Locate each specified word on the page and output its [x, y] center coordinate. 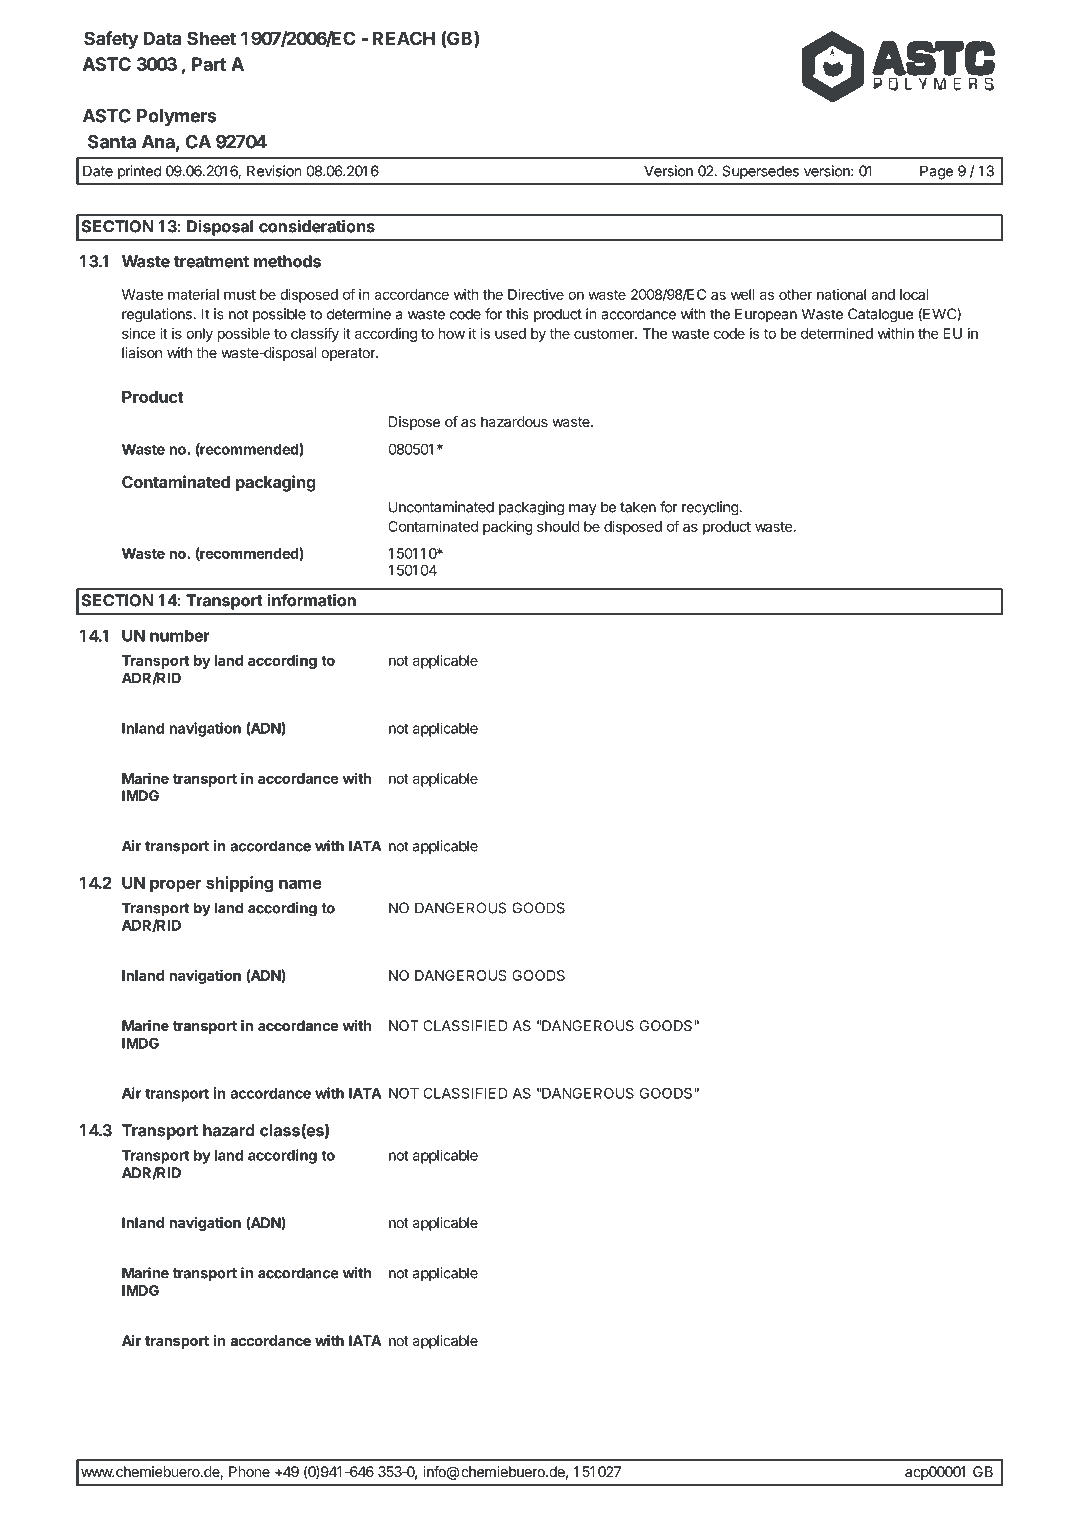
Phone [249, 1471]
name [300, 884]
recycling [710, 508]
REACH [404, 38]
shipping [239, 884]
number [180, 635]
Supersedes [761, 172]
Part [209, 64]
